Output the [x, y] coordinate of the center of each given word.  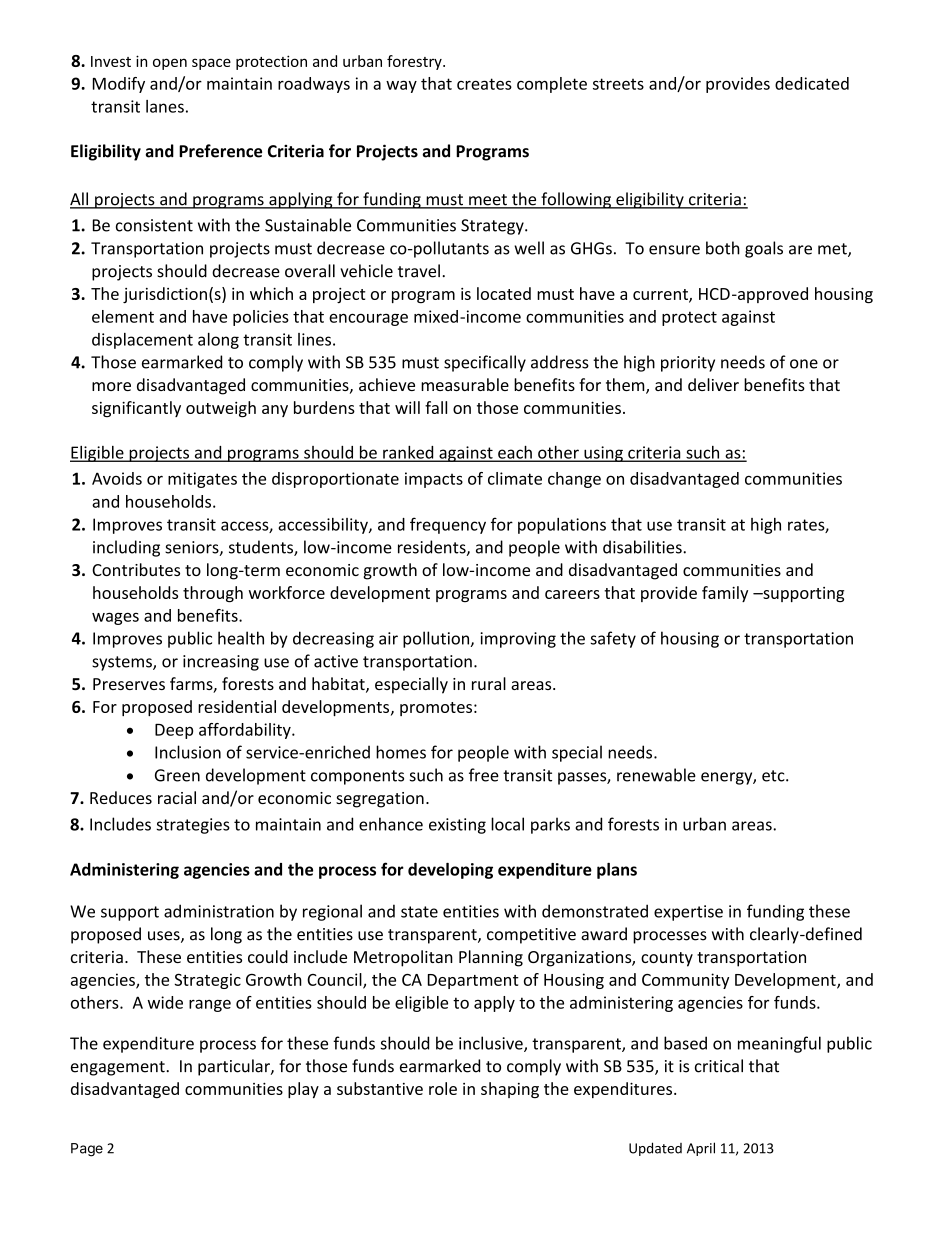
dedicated [812, 83]
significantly [136, 409]
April [701, 1149]
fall [436, 407]
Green [177, 775]
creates [484, 84]
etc [774, 776]
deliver [713, 384]
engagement [119, 1068]
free [484, 775]
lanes [165, 106]
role [443, 1088]
